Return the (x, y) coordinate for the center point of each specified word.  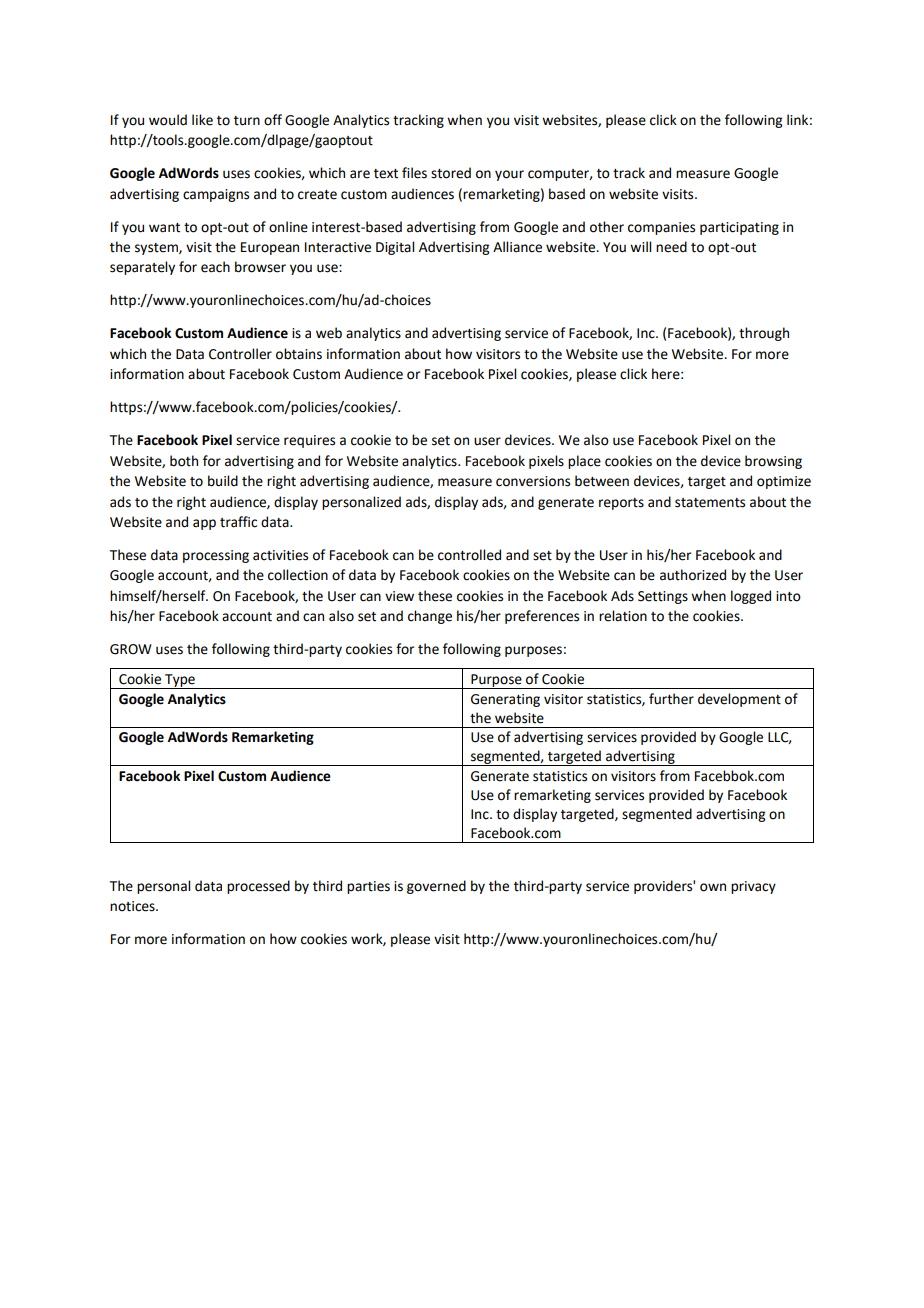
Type (180, 681)
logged (751, 597)
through (764, 334)
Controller (240, 354)
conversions (533, 481)
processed (258, 887)
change (430, 617)
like (202, 120)
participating (739, 228)
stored (451, 173)
